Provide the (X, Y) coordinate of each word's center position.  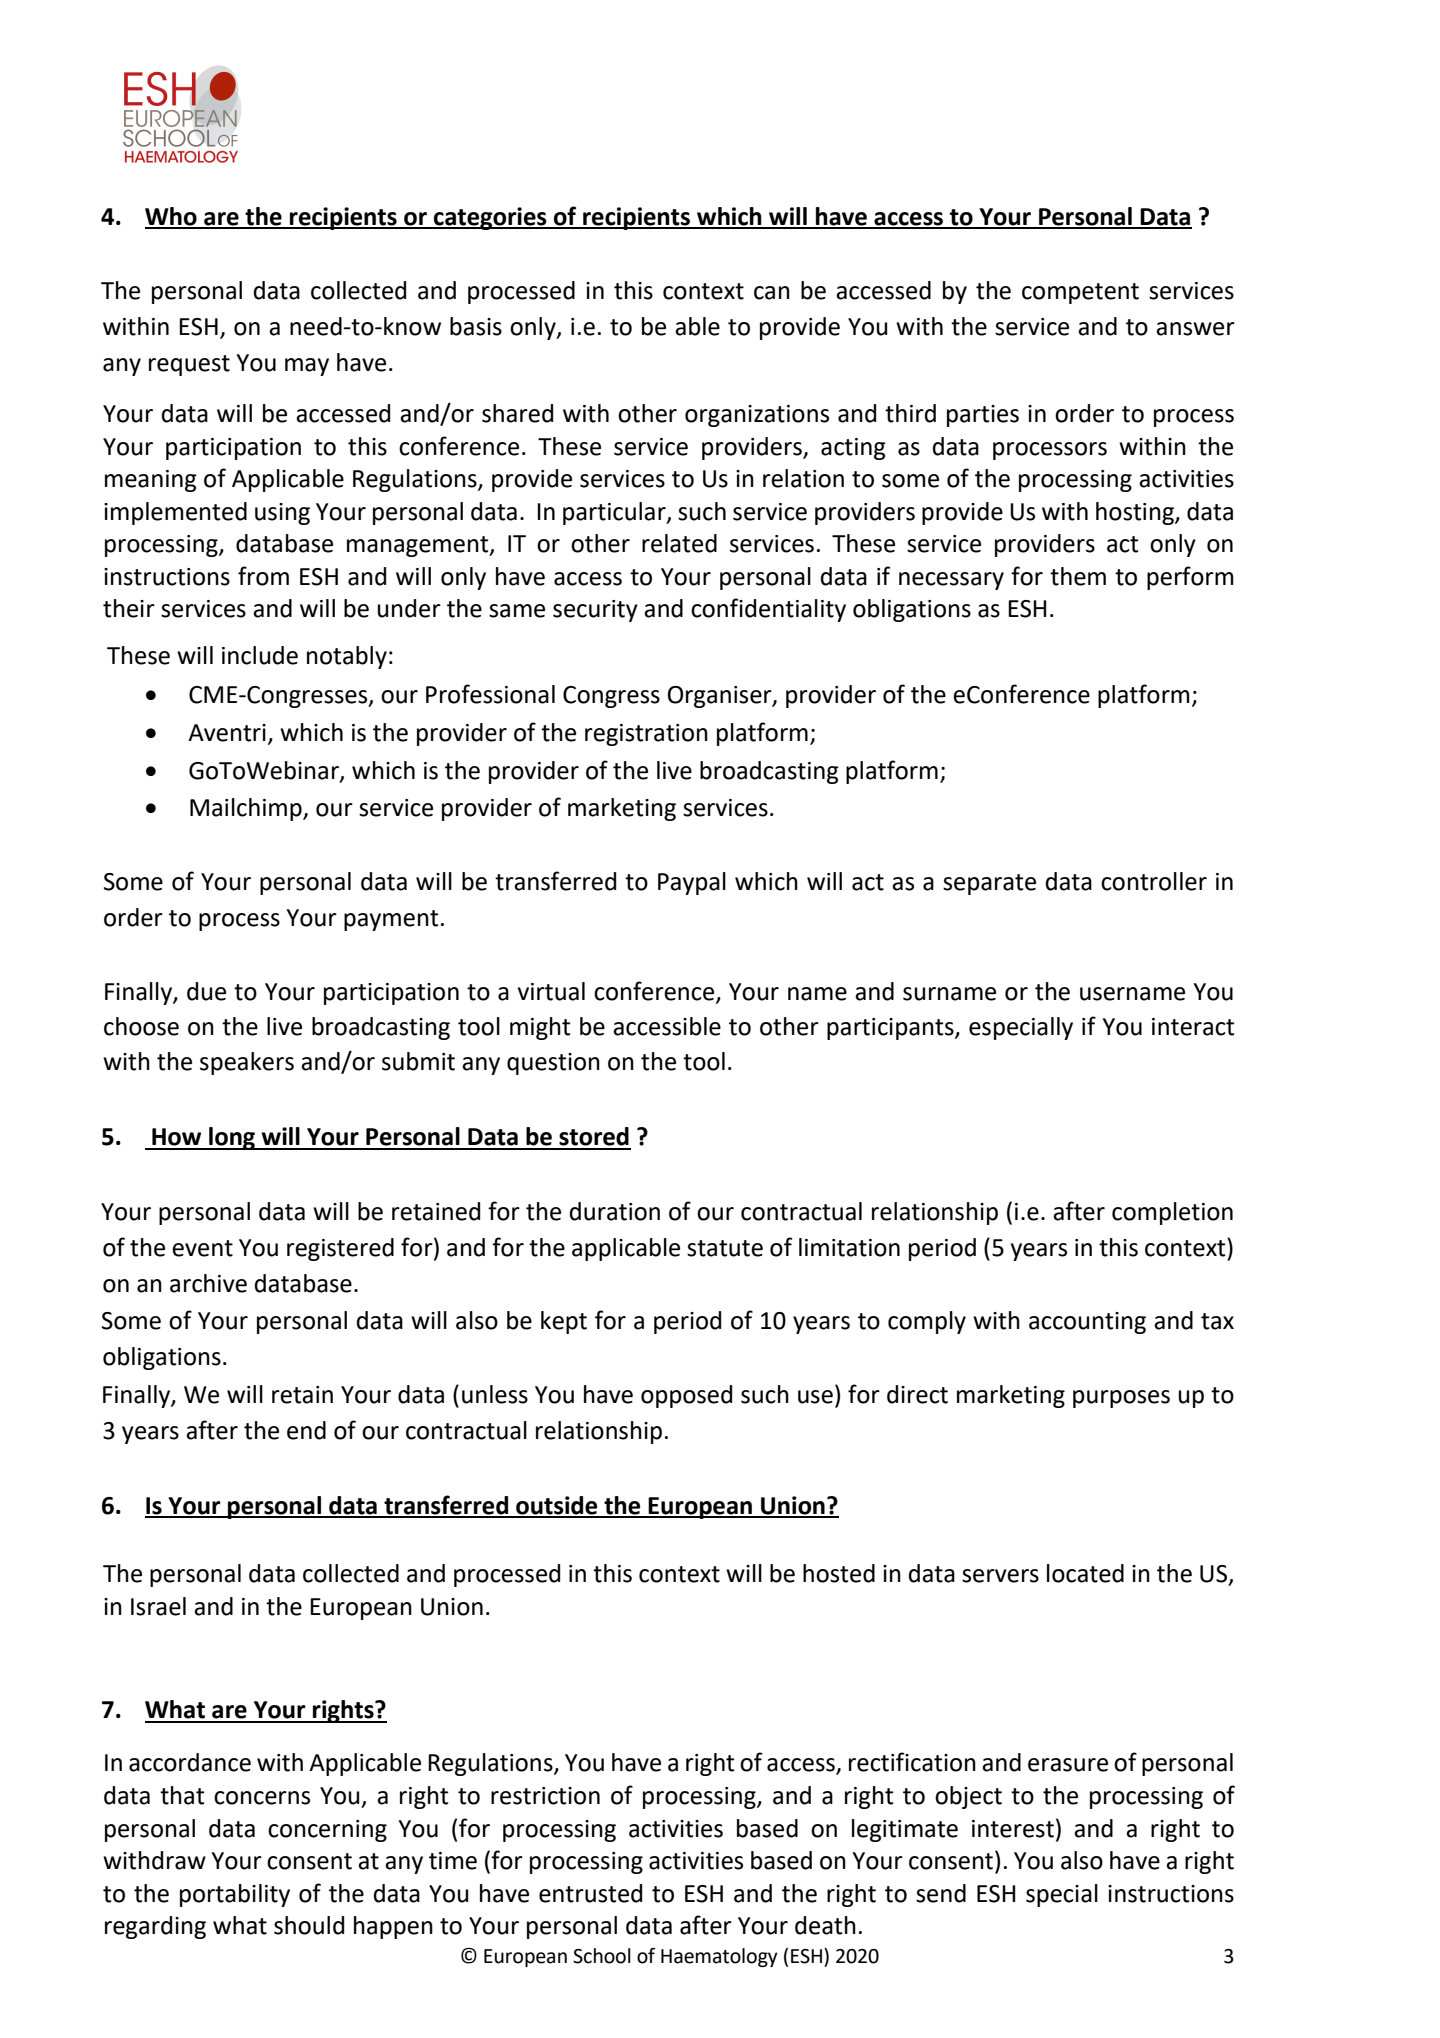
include (260, 655)
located (1085, 1573)
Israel (158, 1606)
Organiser (721, 697)
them (1078, 576)
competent (1080, 293)
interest (1013, 1829)
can (772, 293)
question (553, 1064)
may (307, 367)
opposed (686, 1396)
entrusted (590, 1893)
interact (1193, 1027)
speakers (247, 1063)
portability (235, 1895)
